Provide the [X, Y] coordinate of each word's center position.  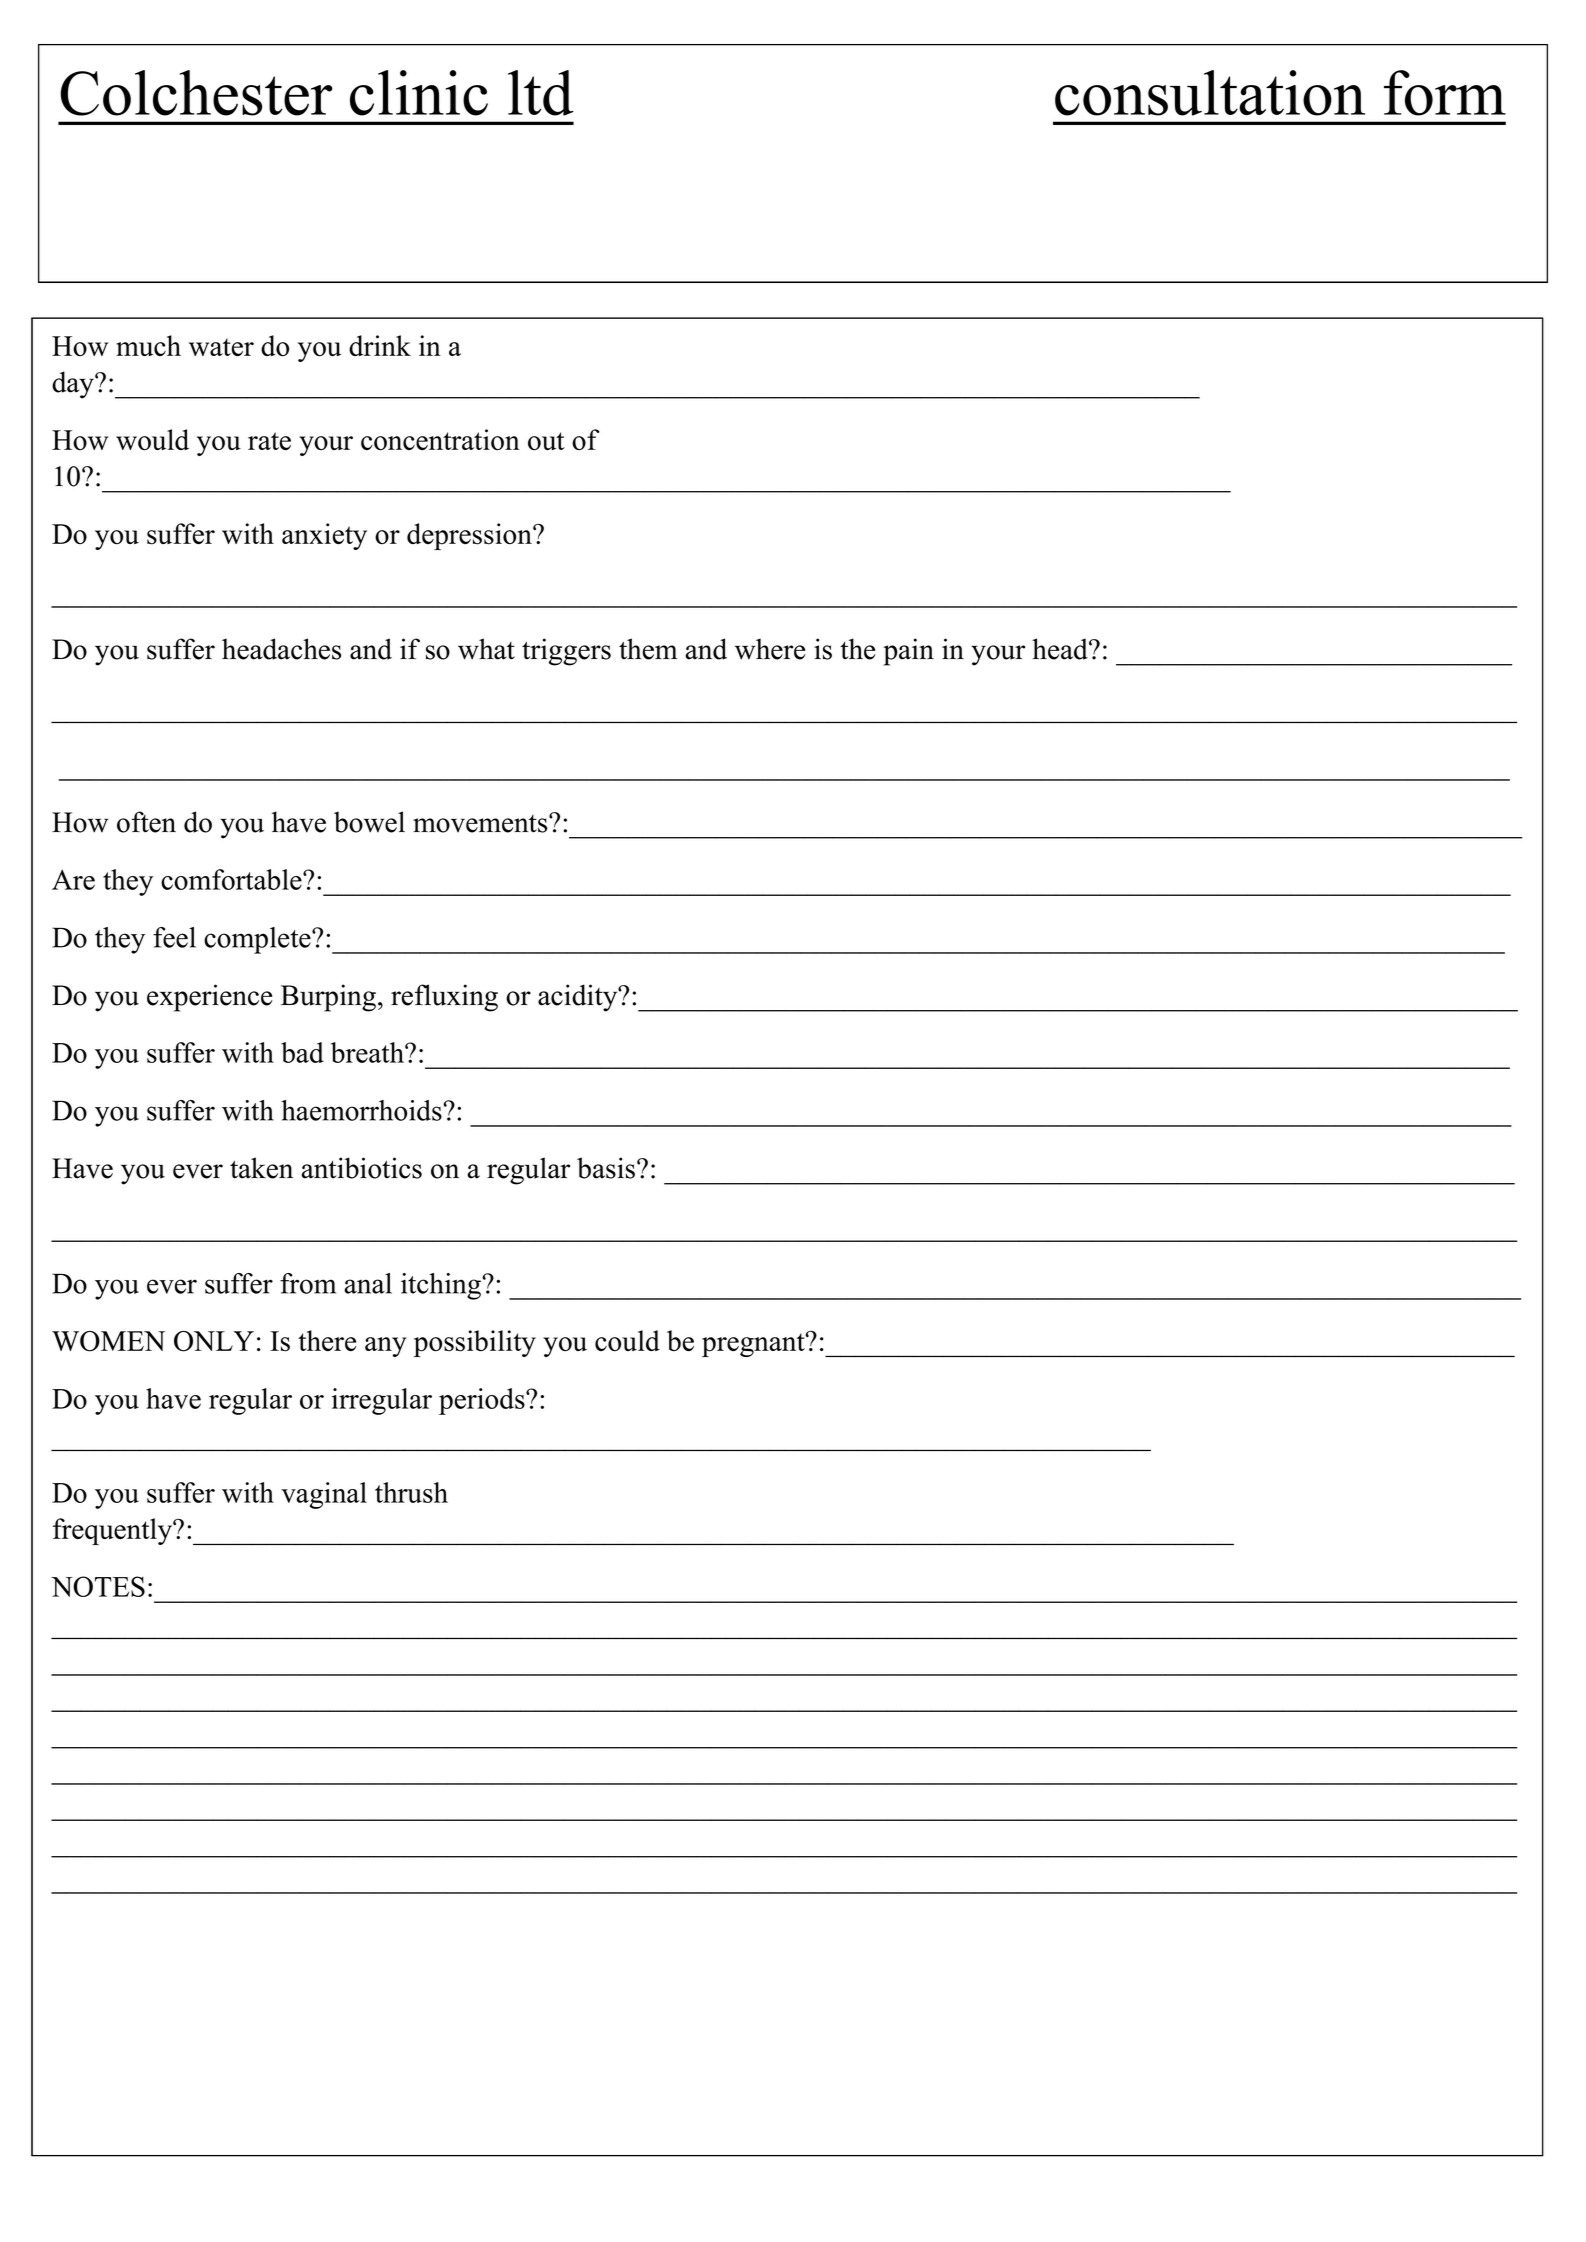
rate [269, 441]
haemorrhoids [362, 1110]
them [648, 649]
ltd [541, 93]
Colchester [196, 93]
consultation [1210, 93]
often [146, 822]
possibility [475, 1343]
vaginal [324, 1495]
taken [261, 1168]
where [770, 649]
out [546, 441]
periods [483, 1401]
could [627, 1341]
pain [908, 652]
